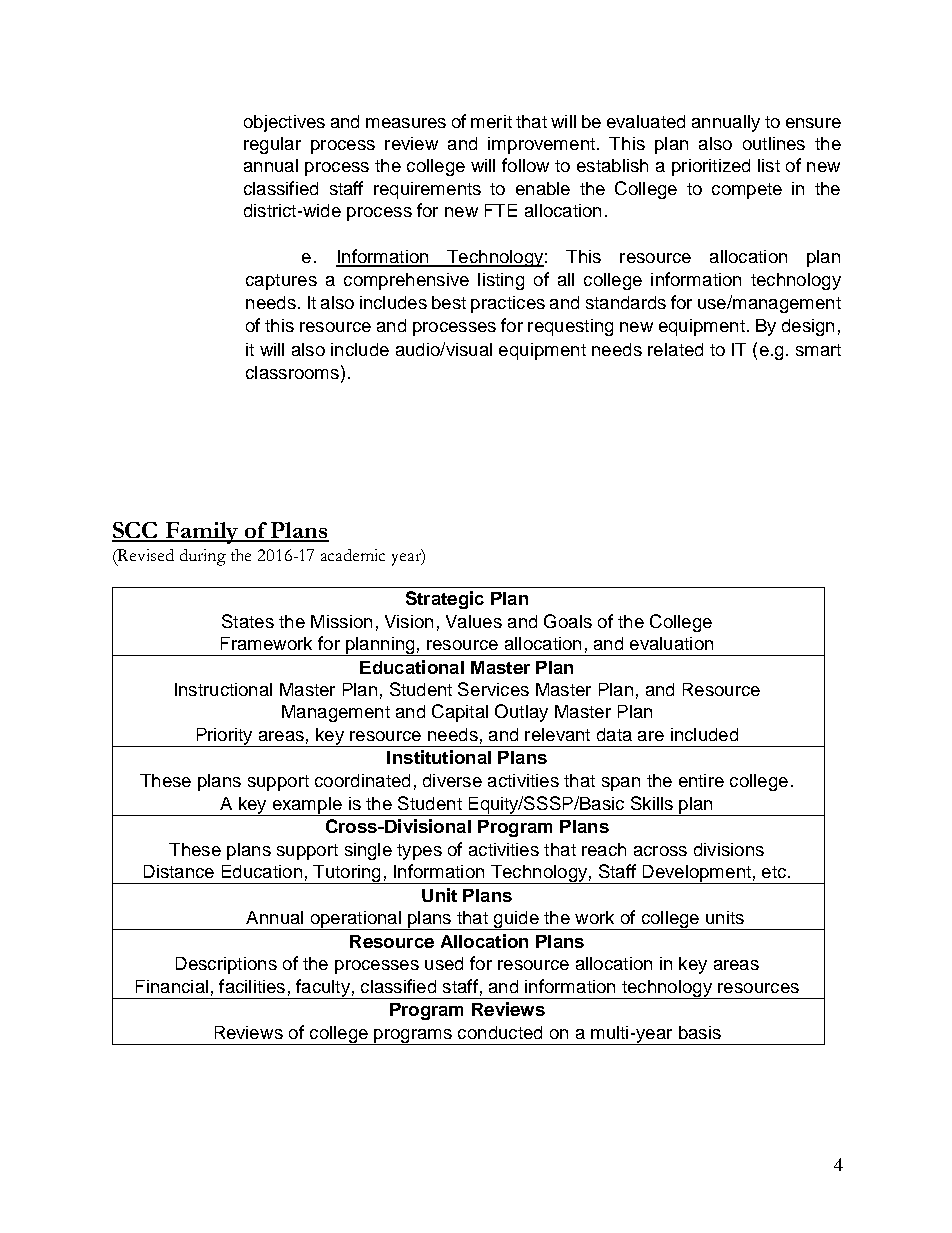  I want to click on Strategic, so click(445, 600).
